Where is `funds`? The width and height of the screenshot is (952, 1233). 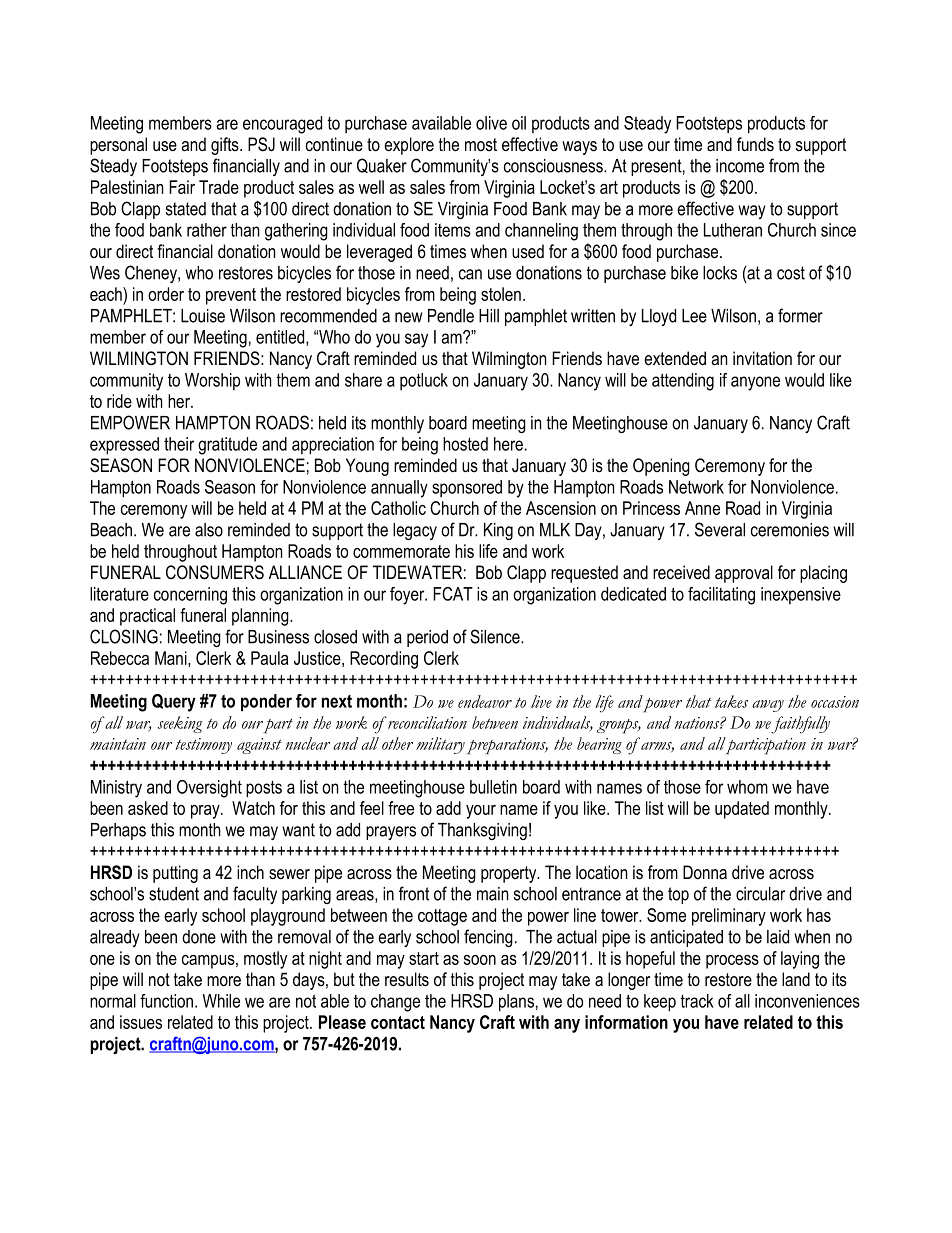
funds is located at coordinates (755, 144).
